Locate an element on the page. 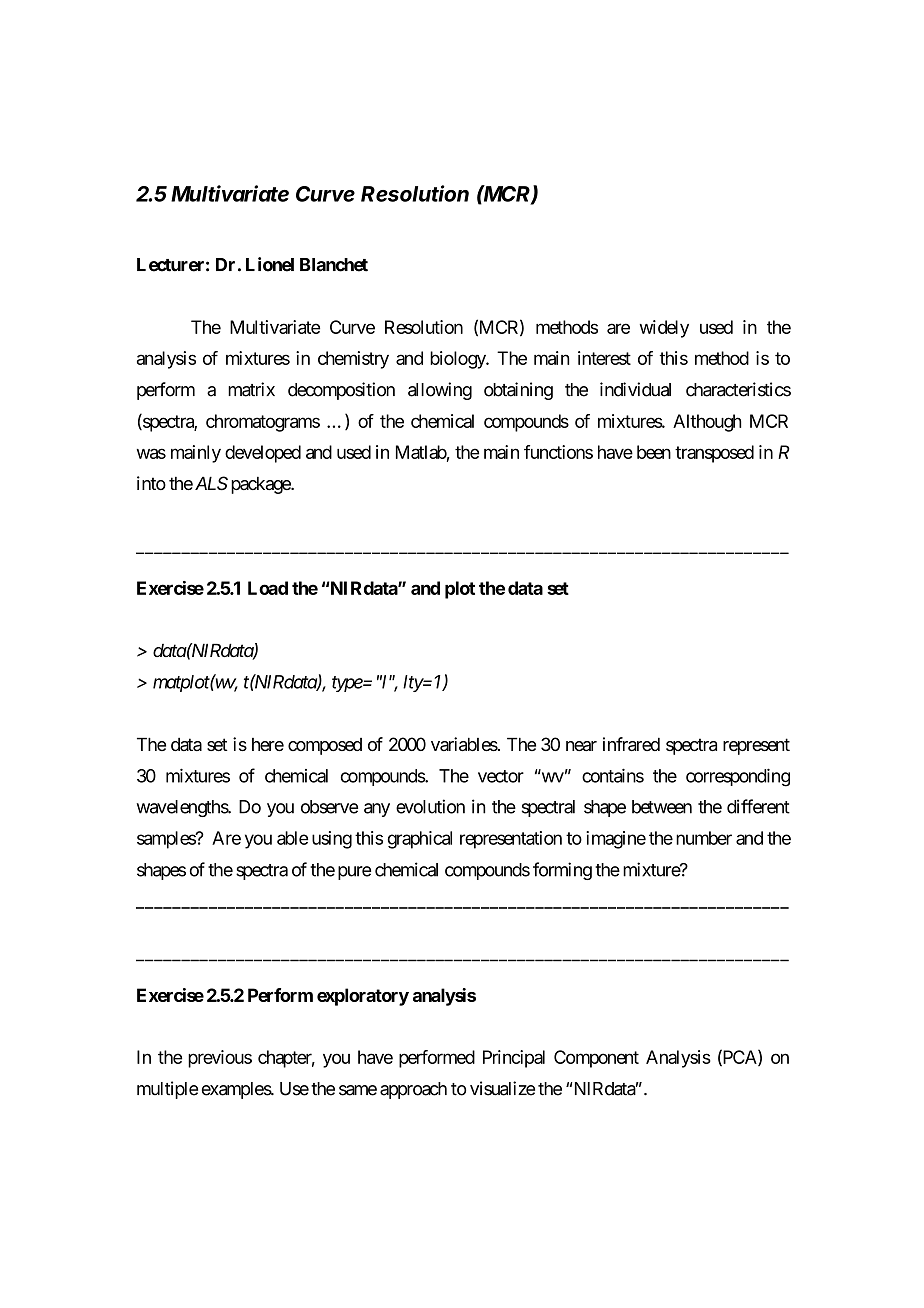 Image resolution: width=924 pixels, height=1308 pixels. multiple is located at coordinates (167, 1090).
